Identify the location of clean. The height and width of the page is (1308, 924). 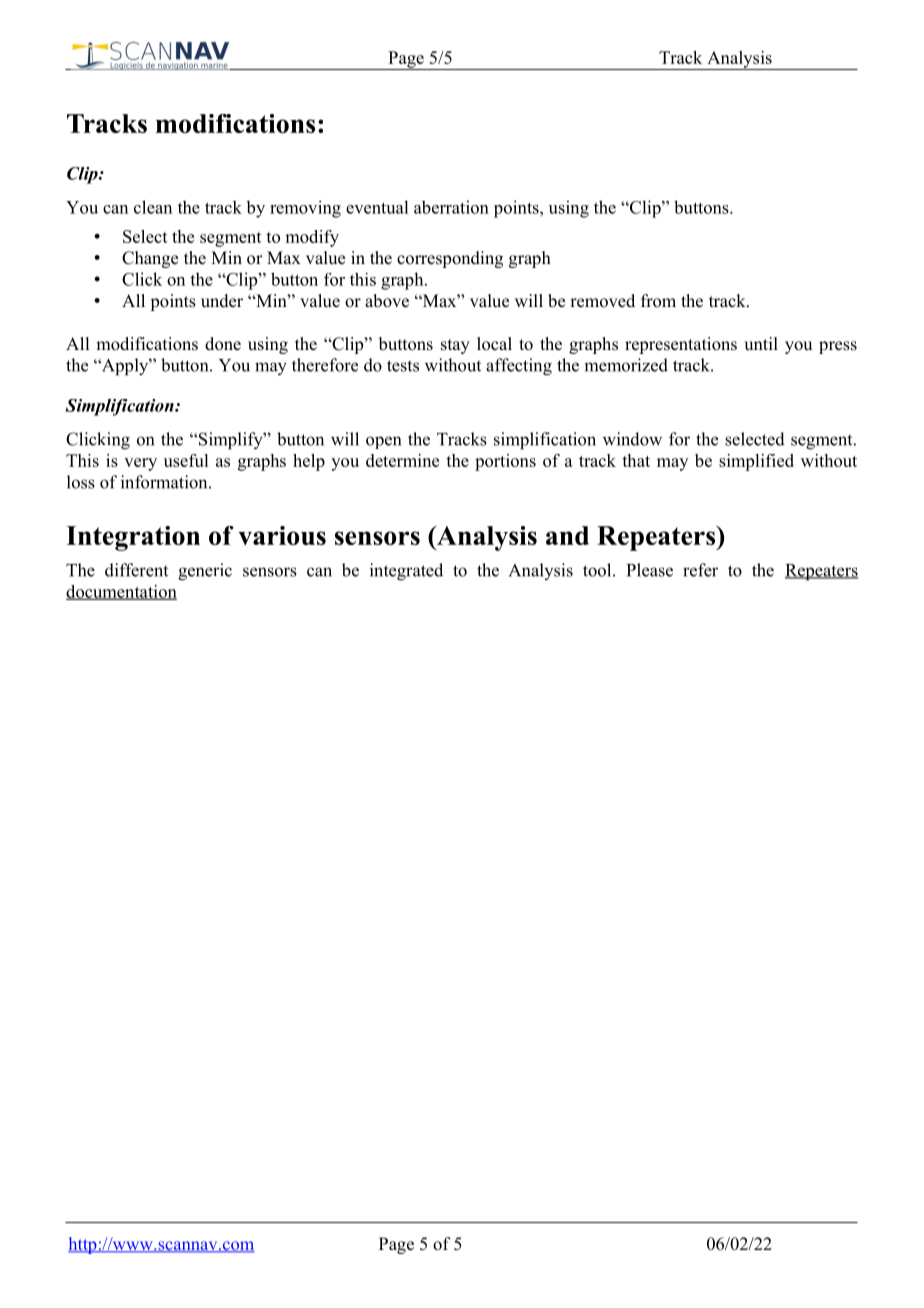
(153, 207).
